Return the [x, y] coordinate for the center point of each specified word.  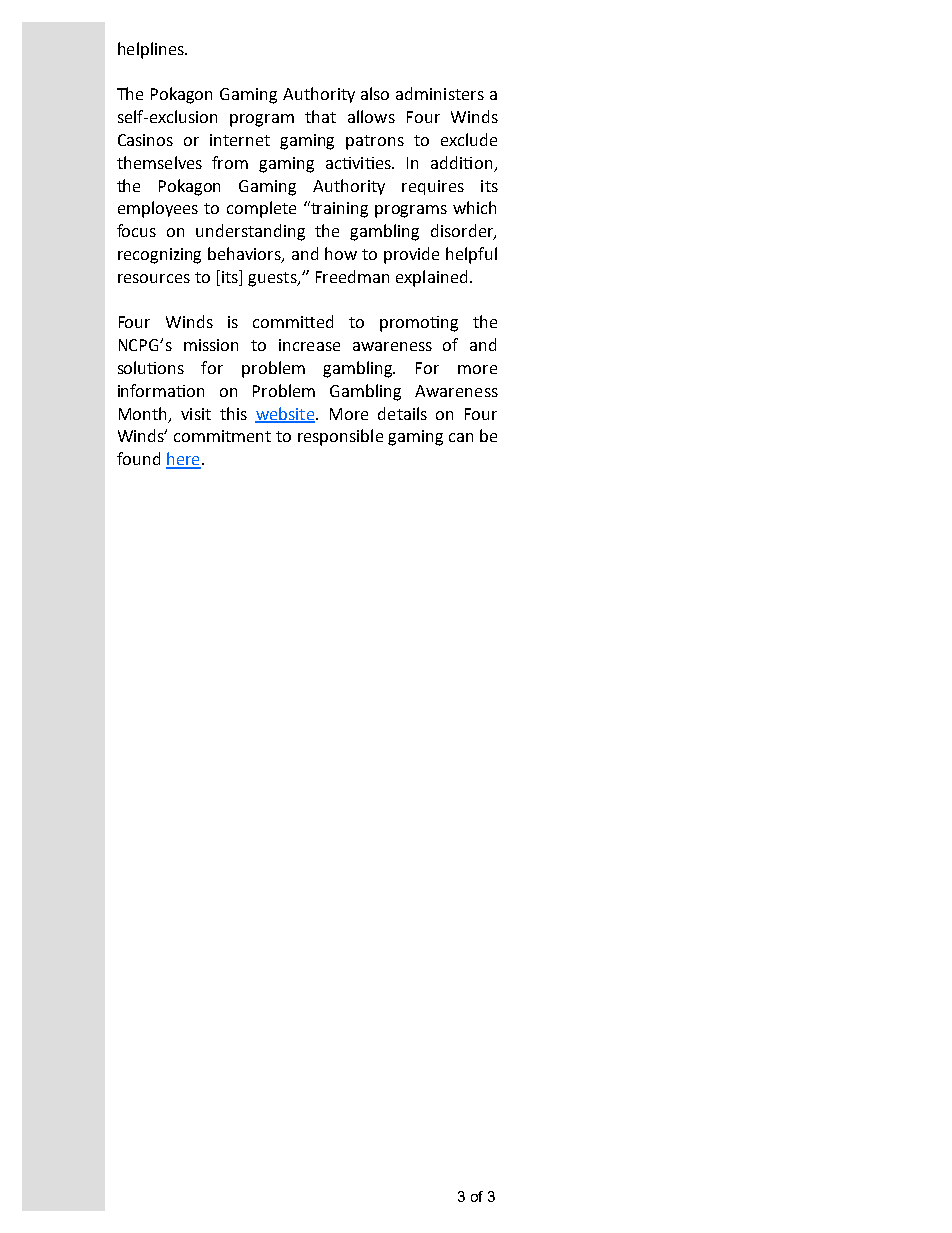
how [341, 253]
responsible [340, 437]
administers [440, 93]
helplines [152, 50]
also [375, 93]
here [183, 460]
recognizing [159, 256]
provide [411, 255]
